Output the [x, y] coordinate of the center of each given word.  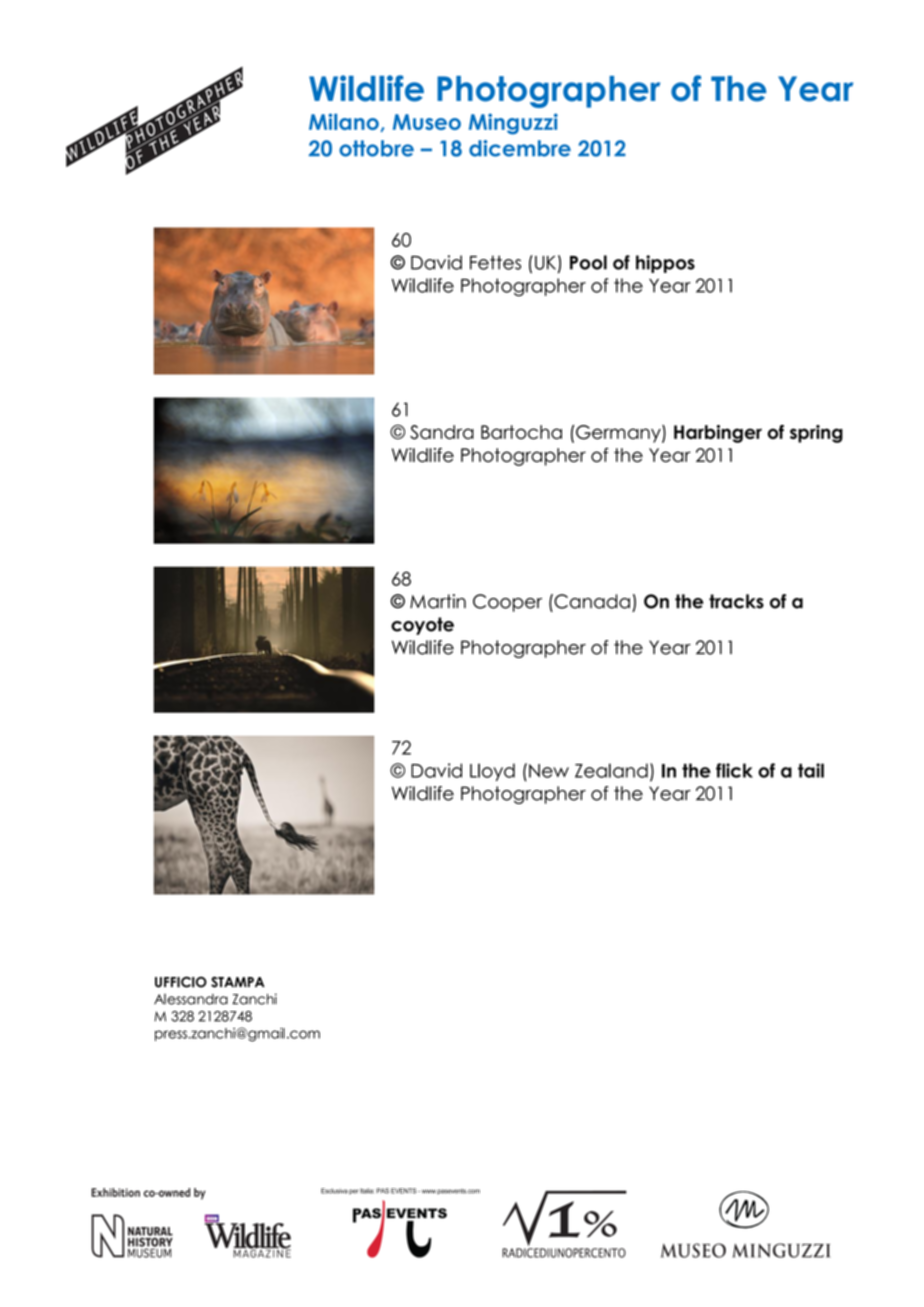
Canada [591, 601]
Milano [344, 121]
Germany [619, 434]
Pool [588, 262]
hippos [665, 264]
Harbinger [718, 434]
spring [816, 434]
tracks [736, 601]
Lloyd [492, 772]
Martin [438, 601]
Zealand [611, 770]
